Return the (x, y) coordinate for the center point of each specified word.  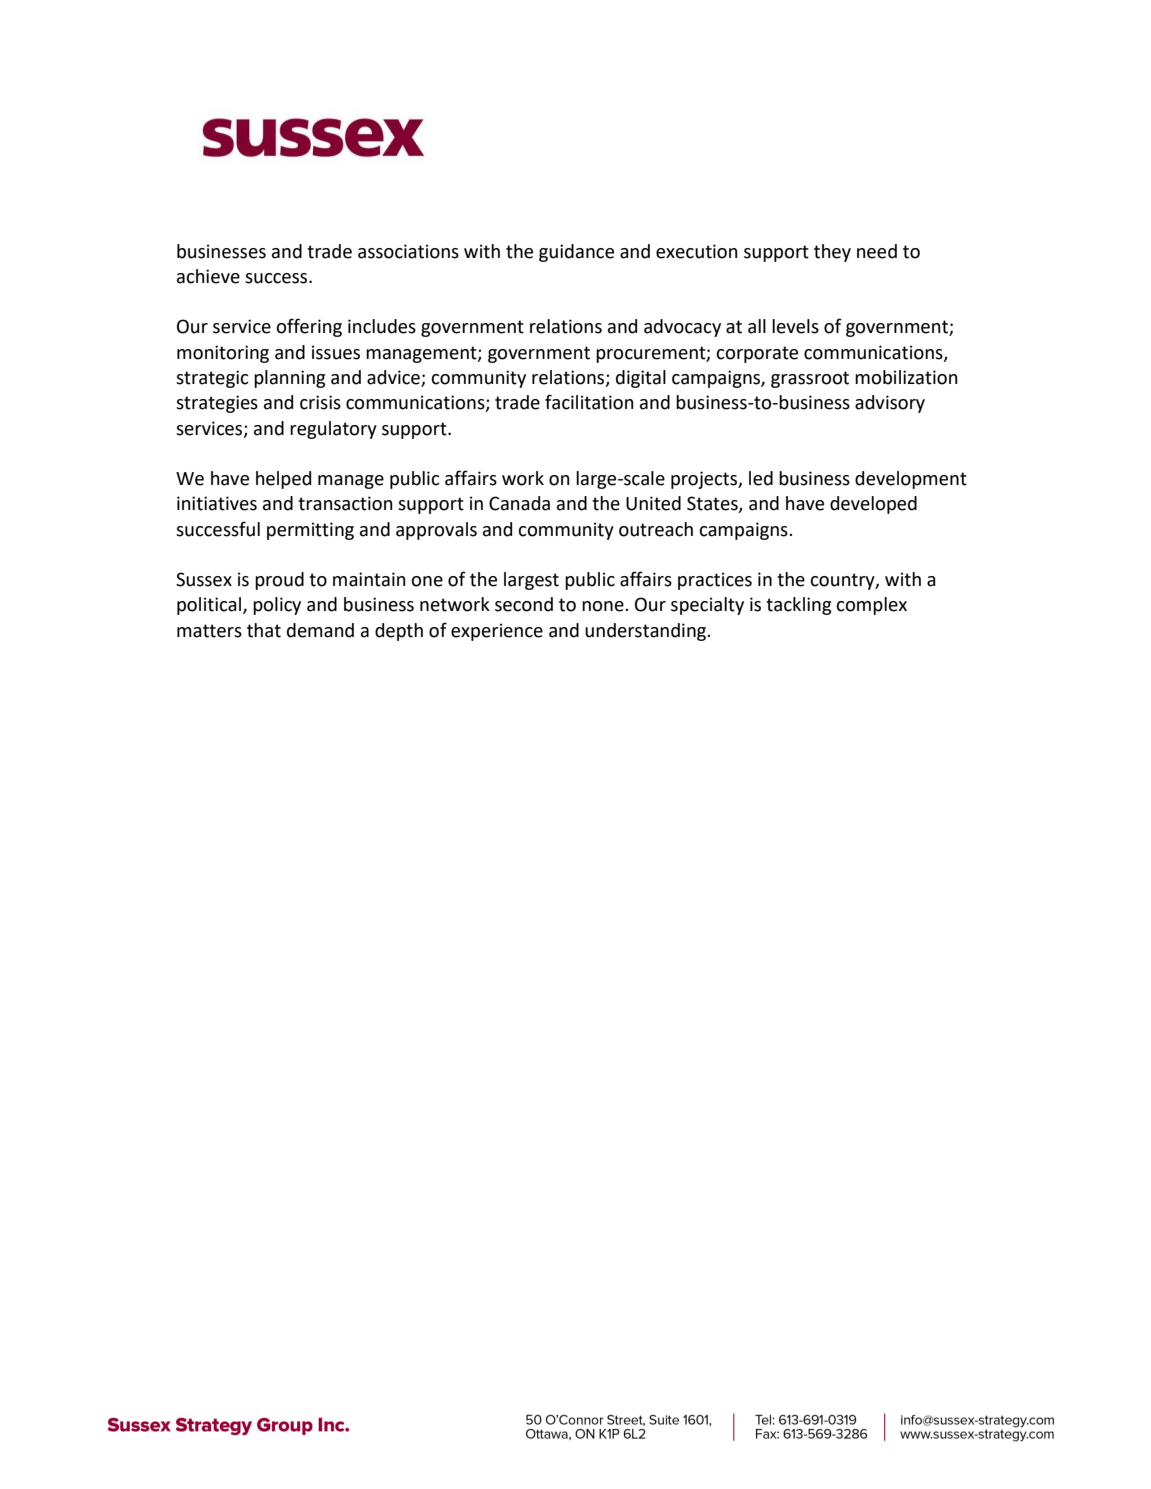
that (264, 630)
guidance (576, 253)
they (832, 253)
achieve (208, 276)
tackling (798, 606)
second (524, 604)
